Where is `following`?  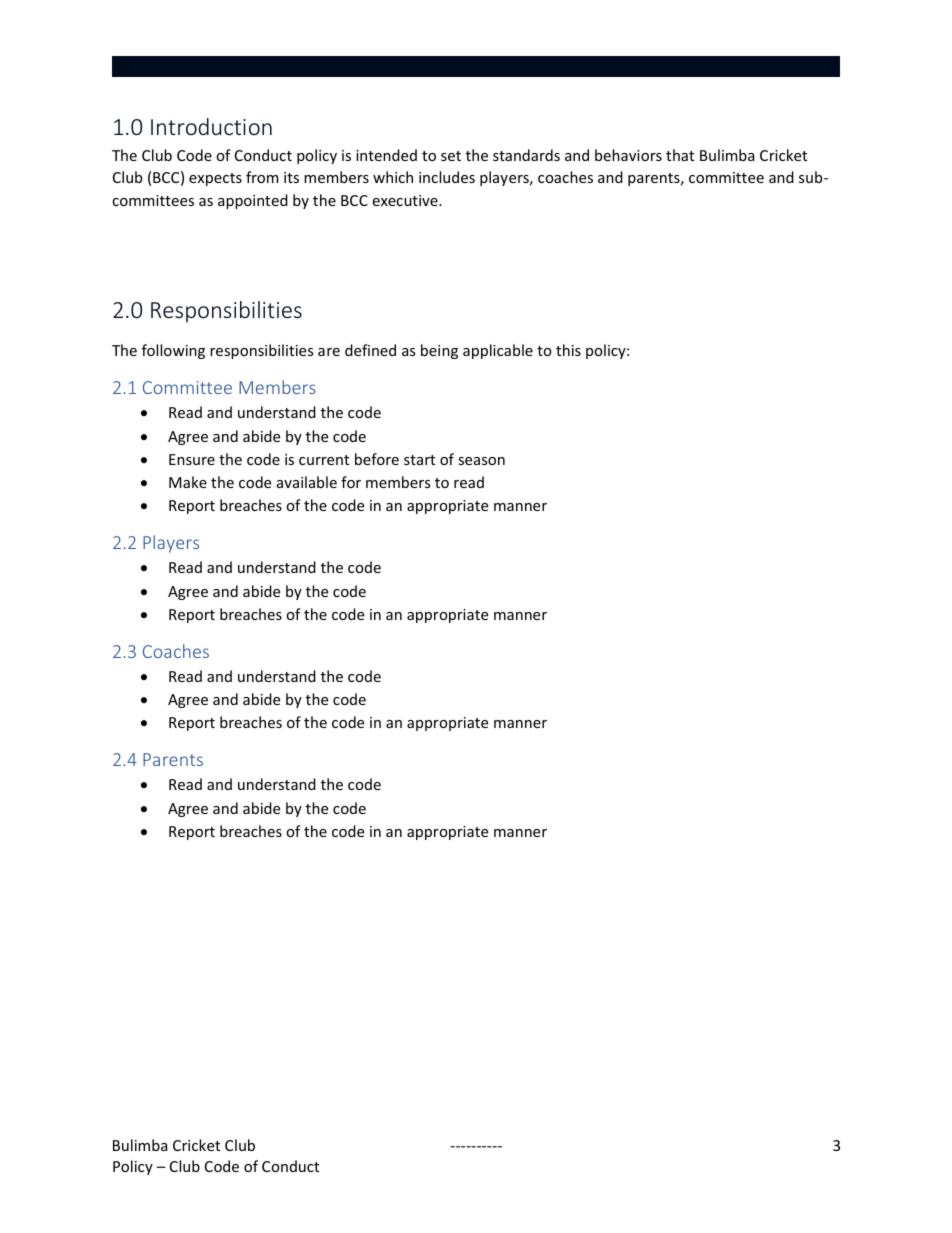 following is located at coordinates (173, 351).
